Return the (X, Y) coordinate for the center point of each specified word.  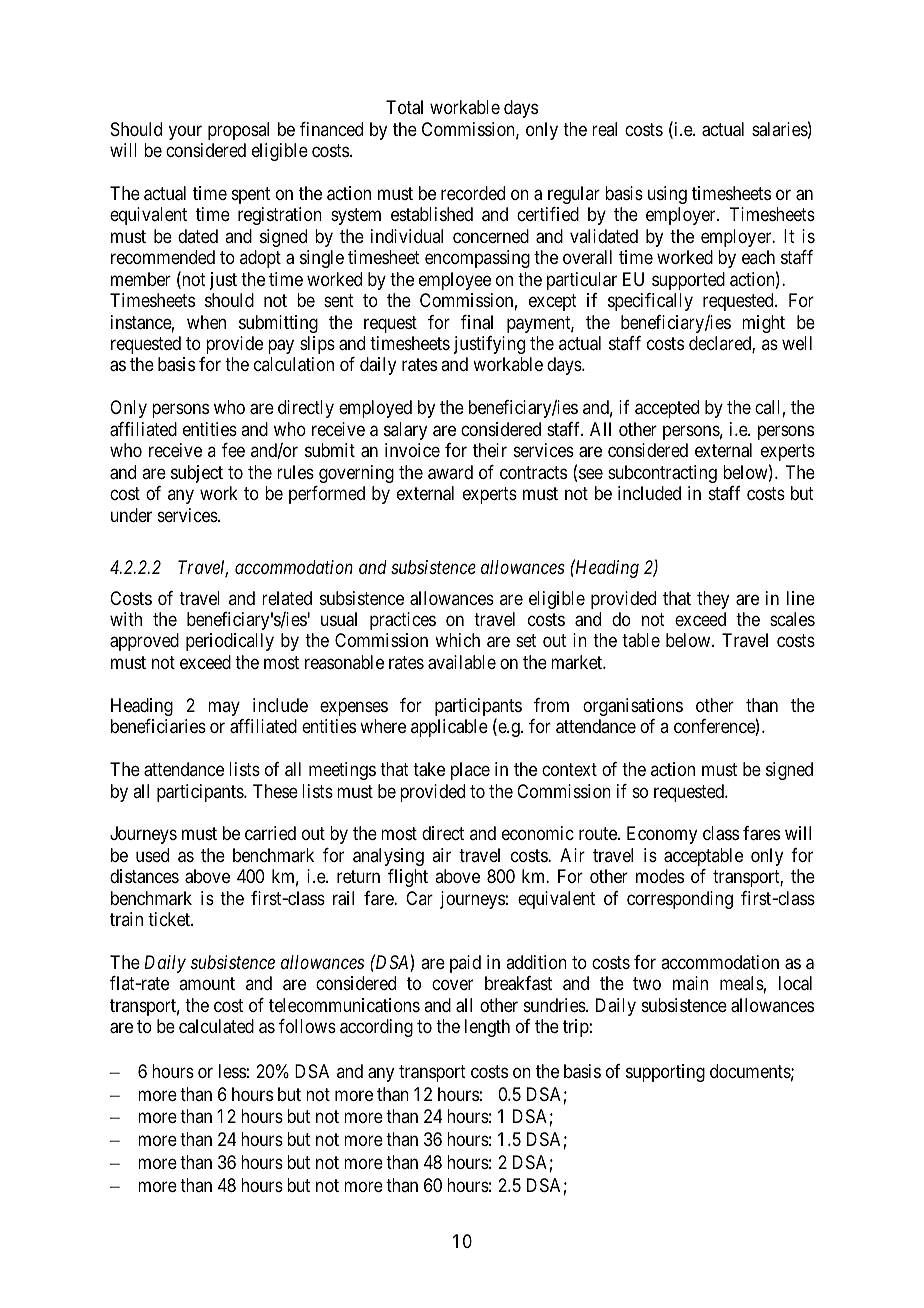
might (763, 324)
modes (660, 876)
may (224, 708)
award (450, 472)
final (477, 322)
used (152, 855)
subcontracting (662, 474)
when (206, 322)
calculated (216, 1026)
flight (408, 878)
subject (197, 474)
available (462, 662)
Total (404, 107)
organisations (633, 707)
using (667, 195)
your (185, 132)
